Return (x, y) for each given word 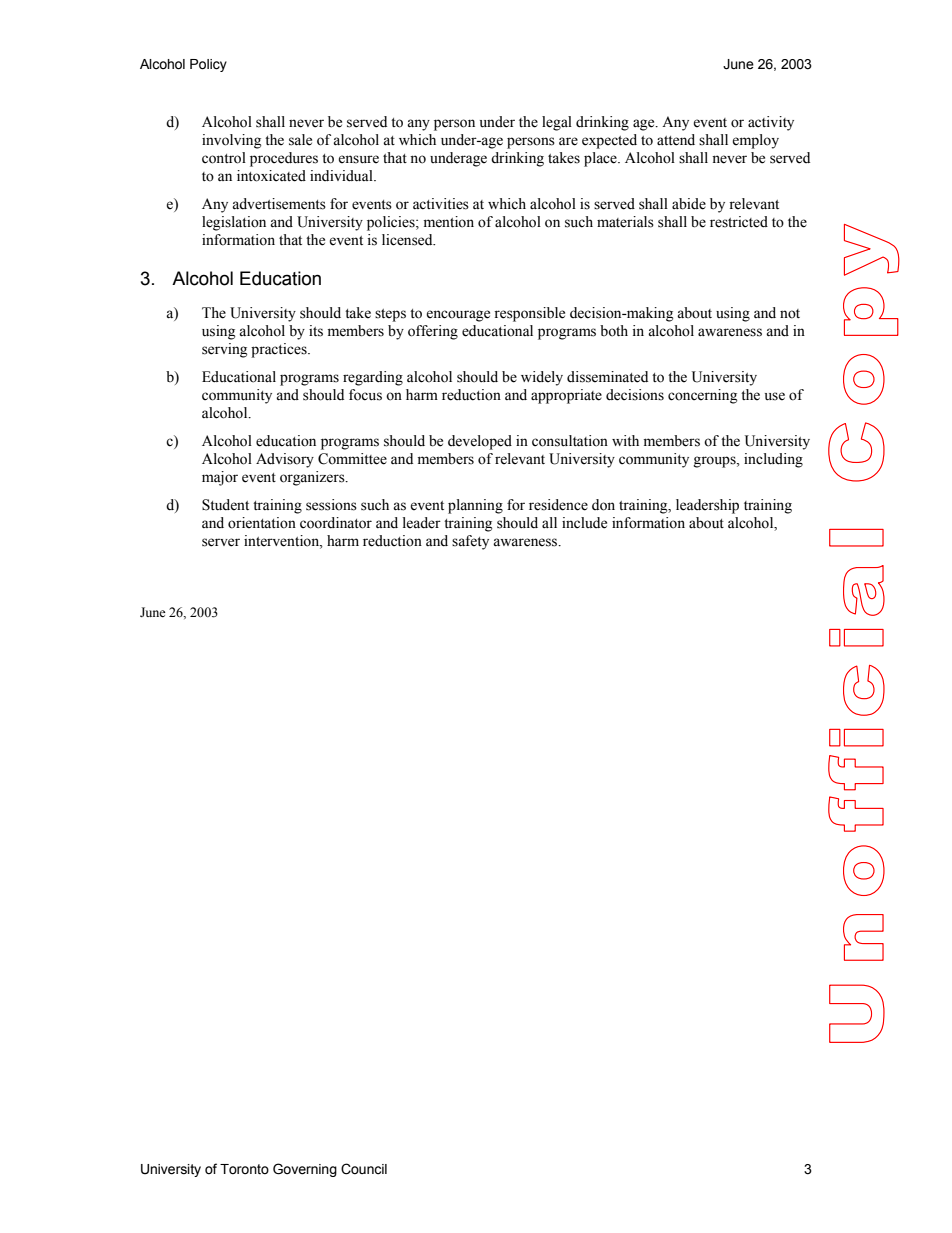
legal (557, 123)
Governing (305, 1170)
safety (470, 542)
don (603, 505)
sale (300, 140)
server (221, 542)
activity (771, 123)
